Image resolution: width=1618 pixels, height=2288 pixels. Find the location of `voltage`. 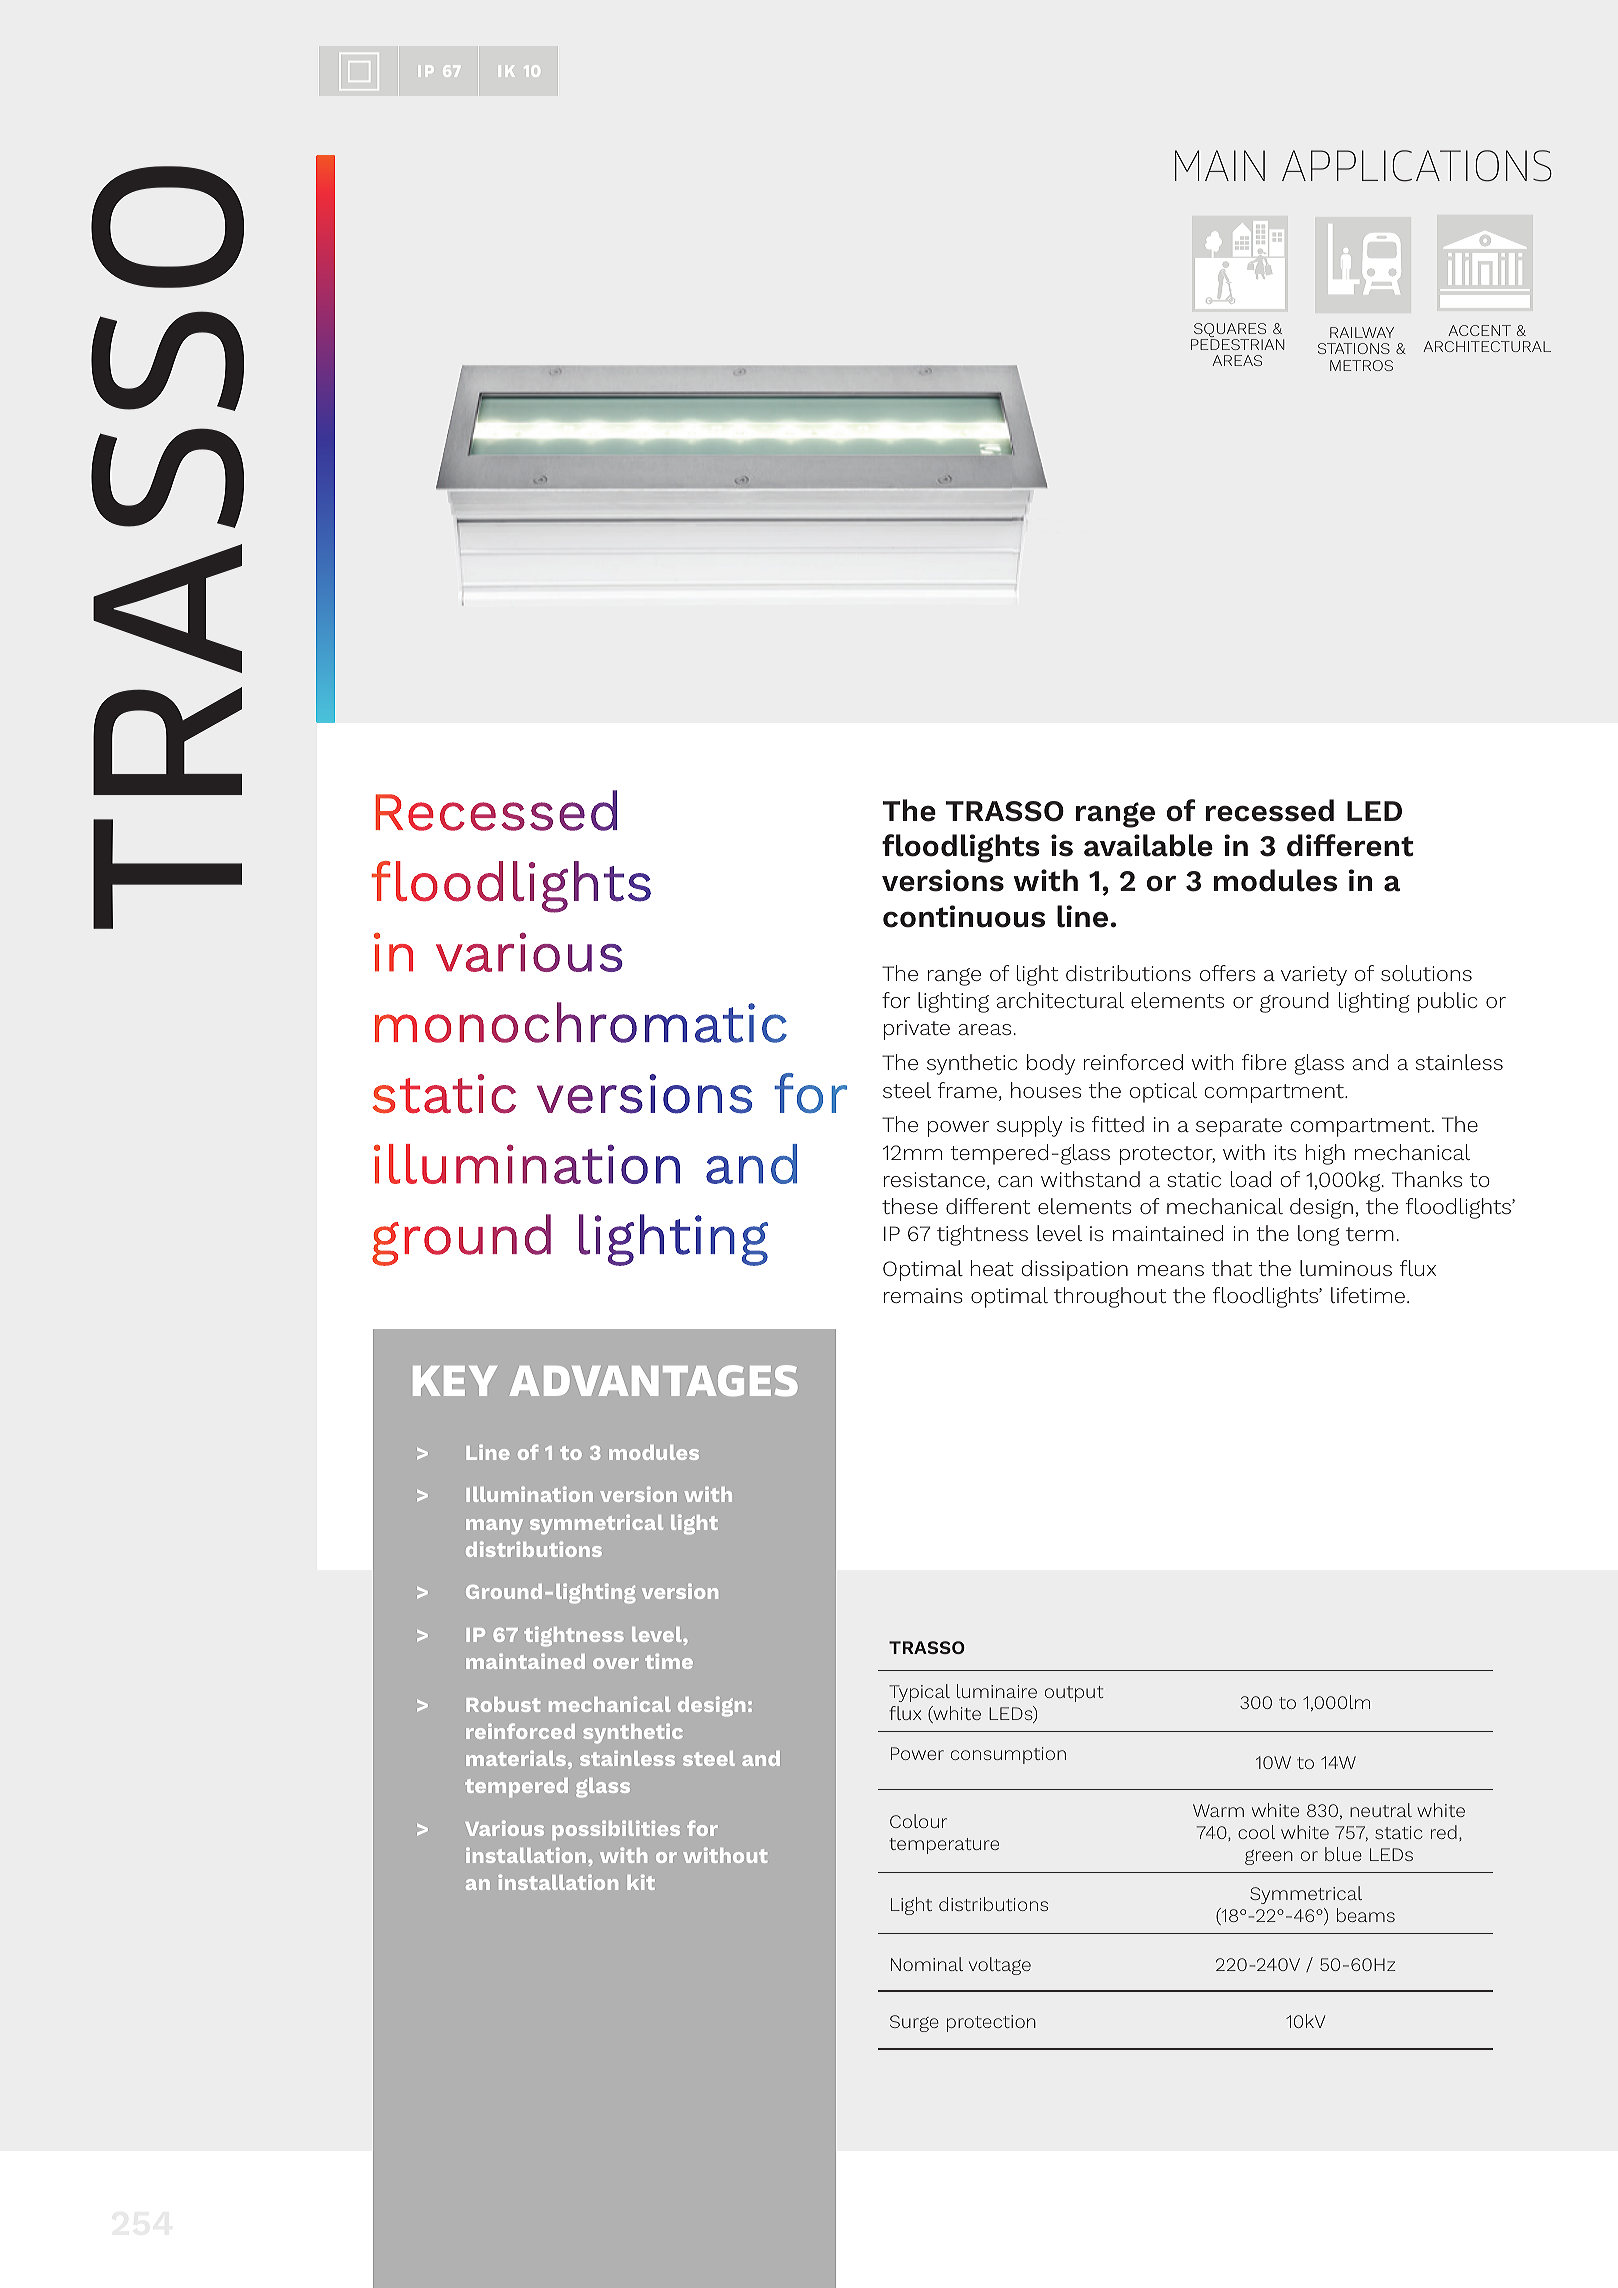

voltage is located at coordinates (1000, 1966).
